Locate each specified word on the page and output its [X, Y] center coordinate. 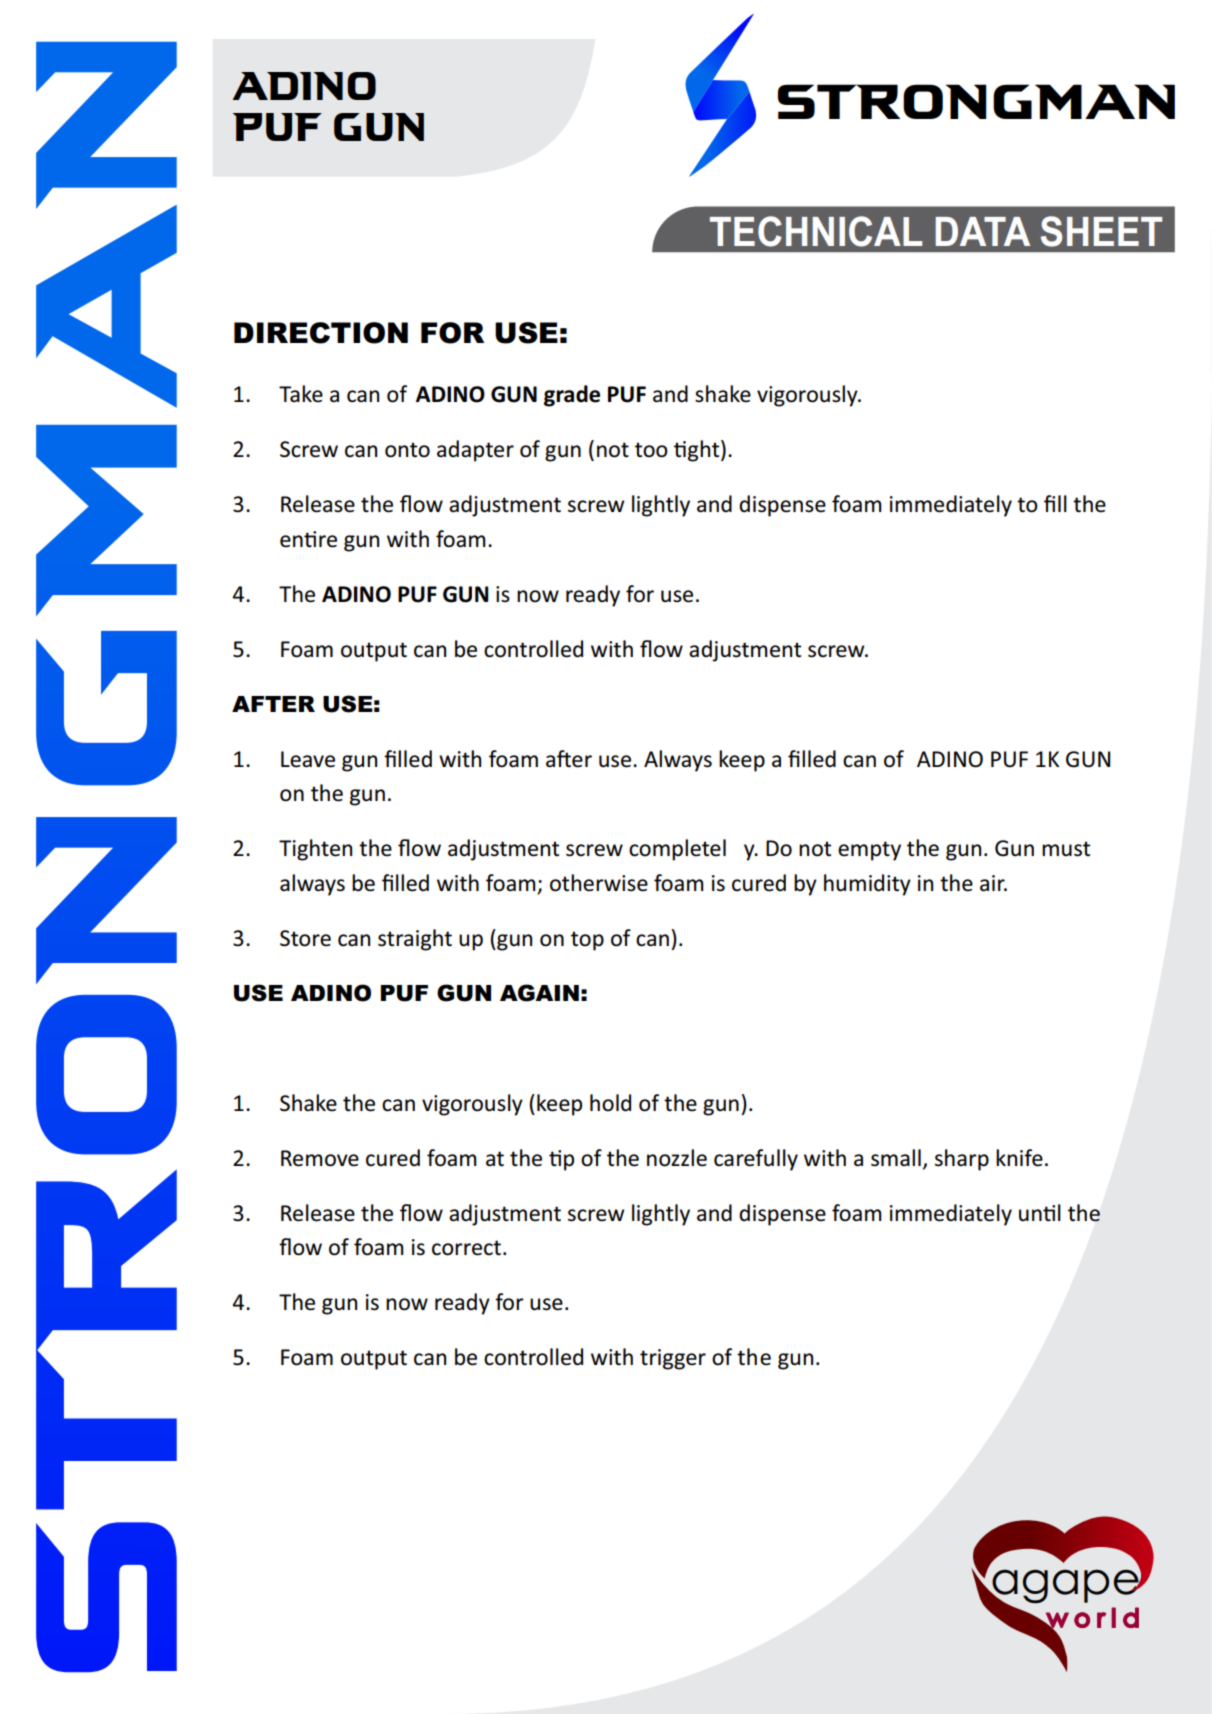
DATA [982, 231]
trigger [673, 1359]
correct [466, 1248]
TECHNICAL [816, 231]
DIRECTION [321, 333]
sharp [962, 1160]
